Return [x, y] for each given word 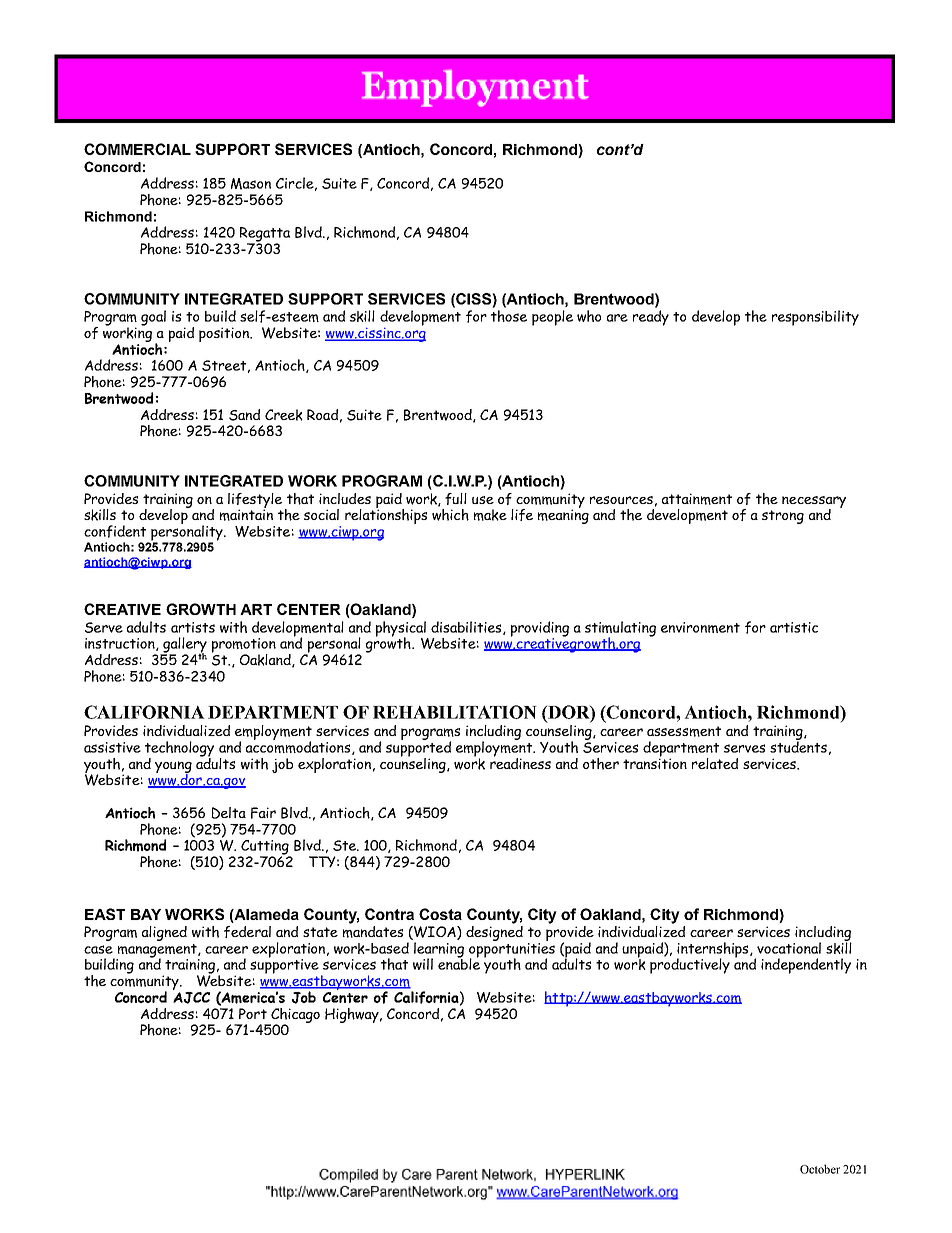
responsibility [815, 318]
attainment [697, 499]
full [456, 499]
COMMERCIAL [137, 149]
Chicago [294, 1016]
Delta [228, 813]
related [715, 763]
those [509, 316]
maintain [246, 514]
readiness [520, 762]
